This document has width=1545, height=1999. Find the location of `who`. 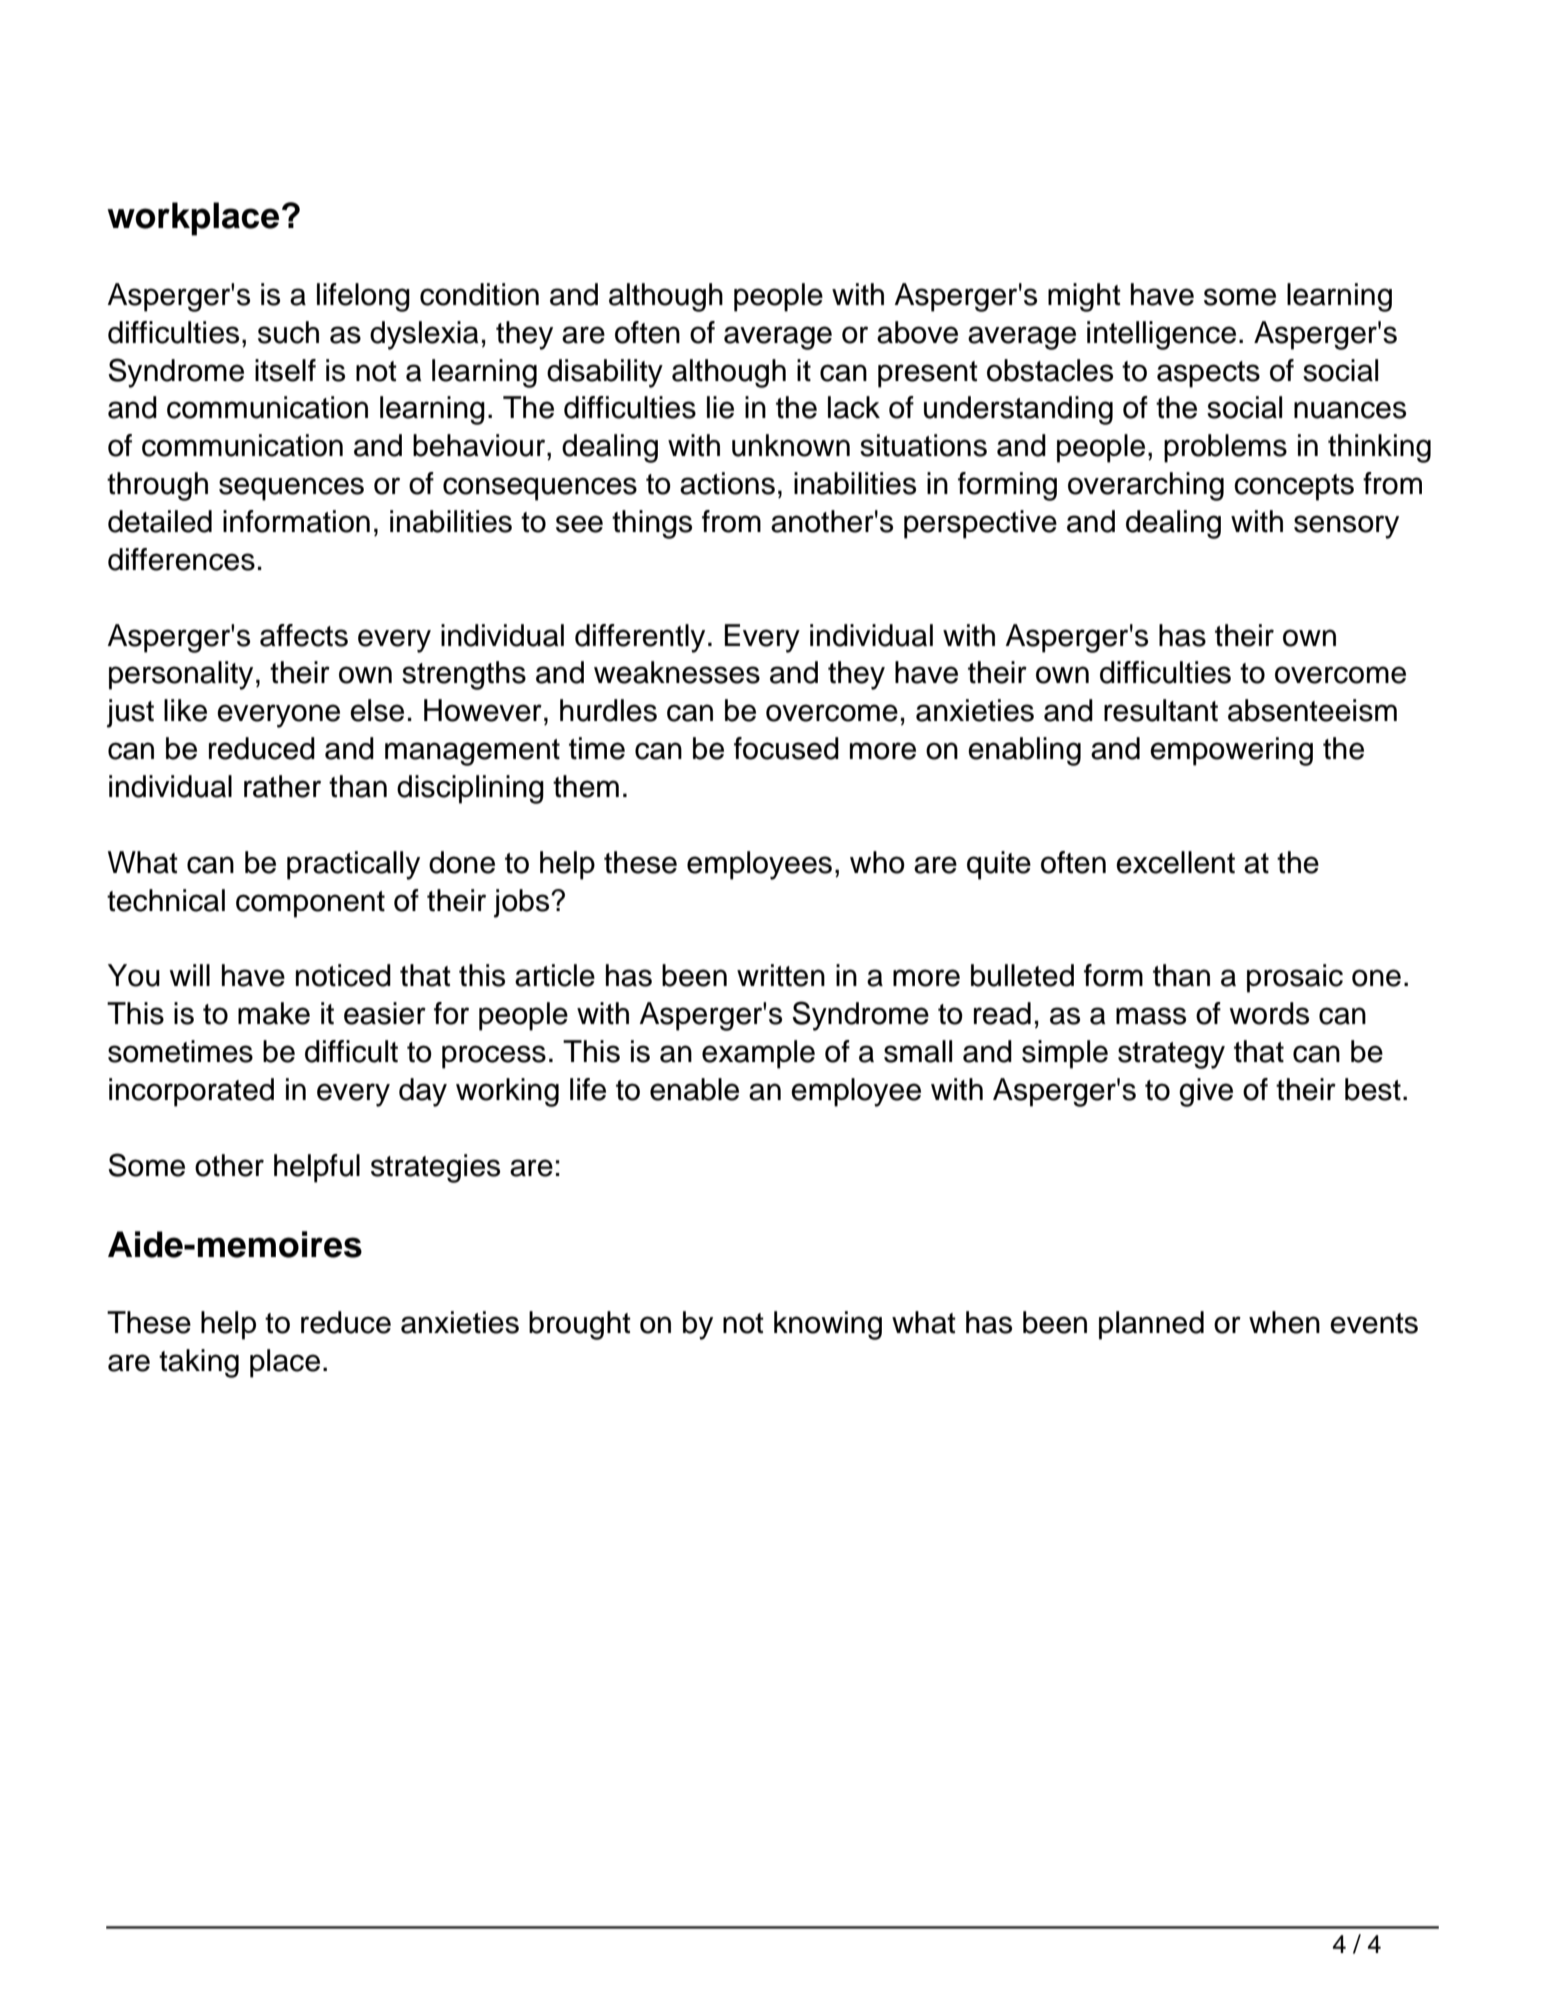

who is located at coordinates (877, 862).
